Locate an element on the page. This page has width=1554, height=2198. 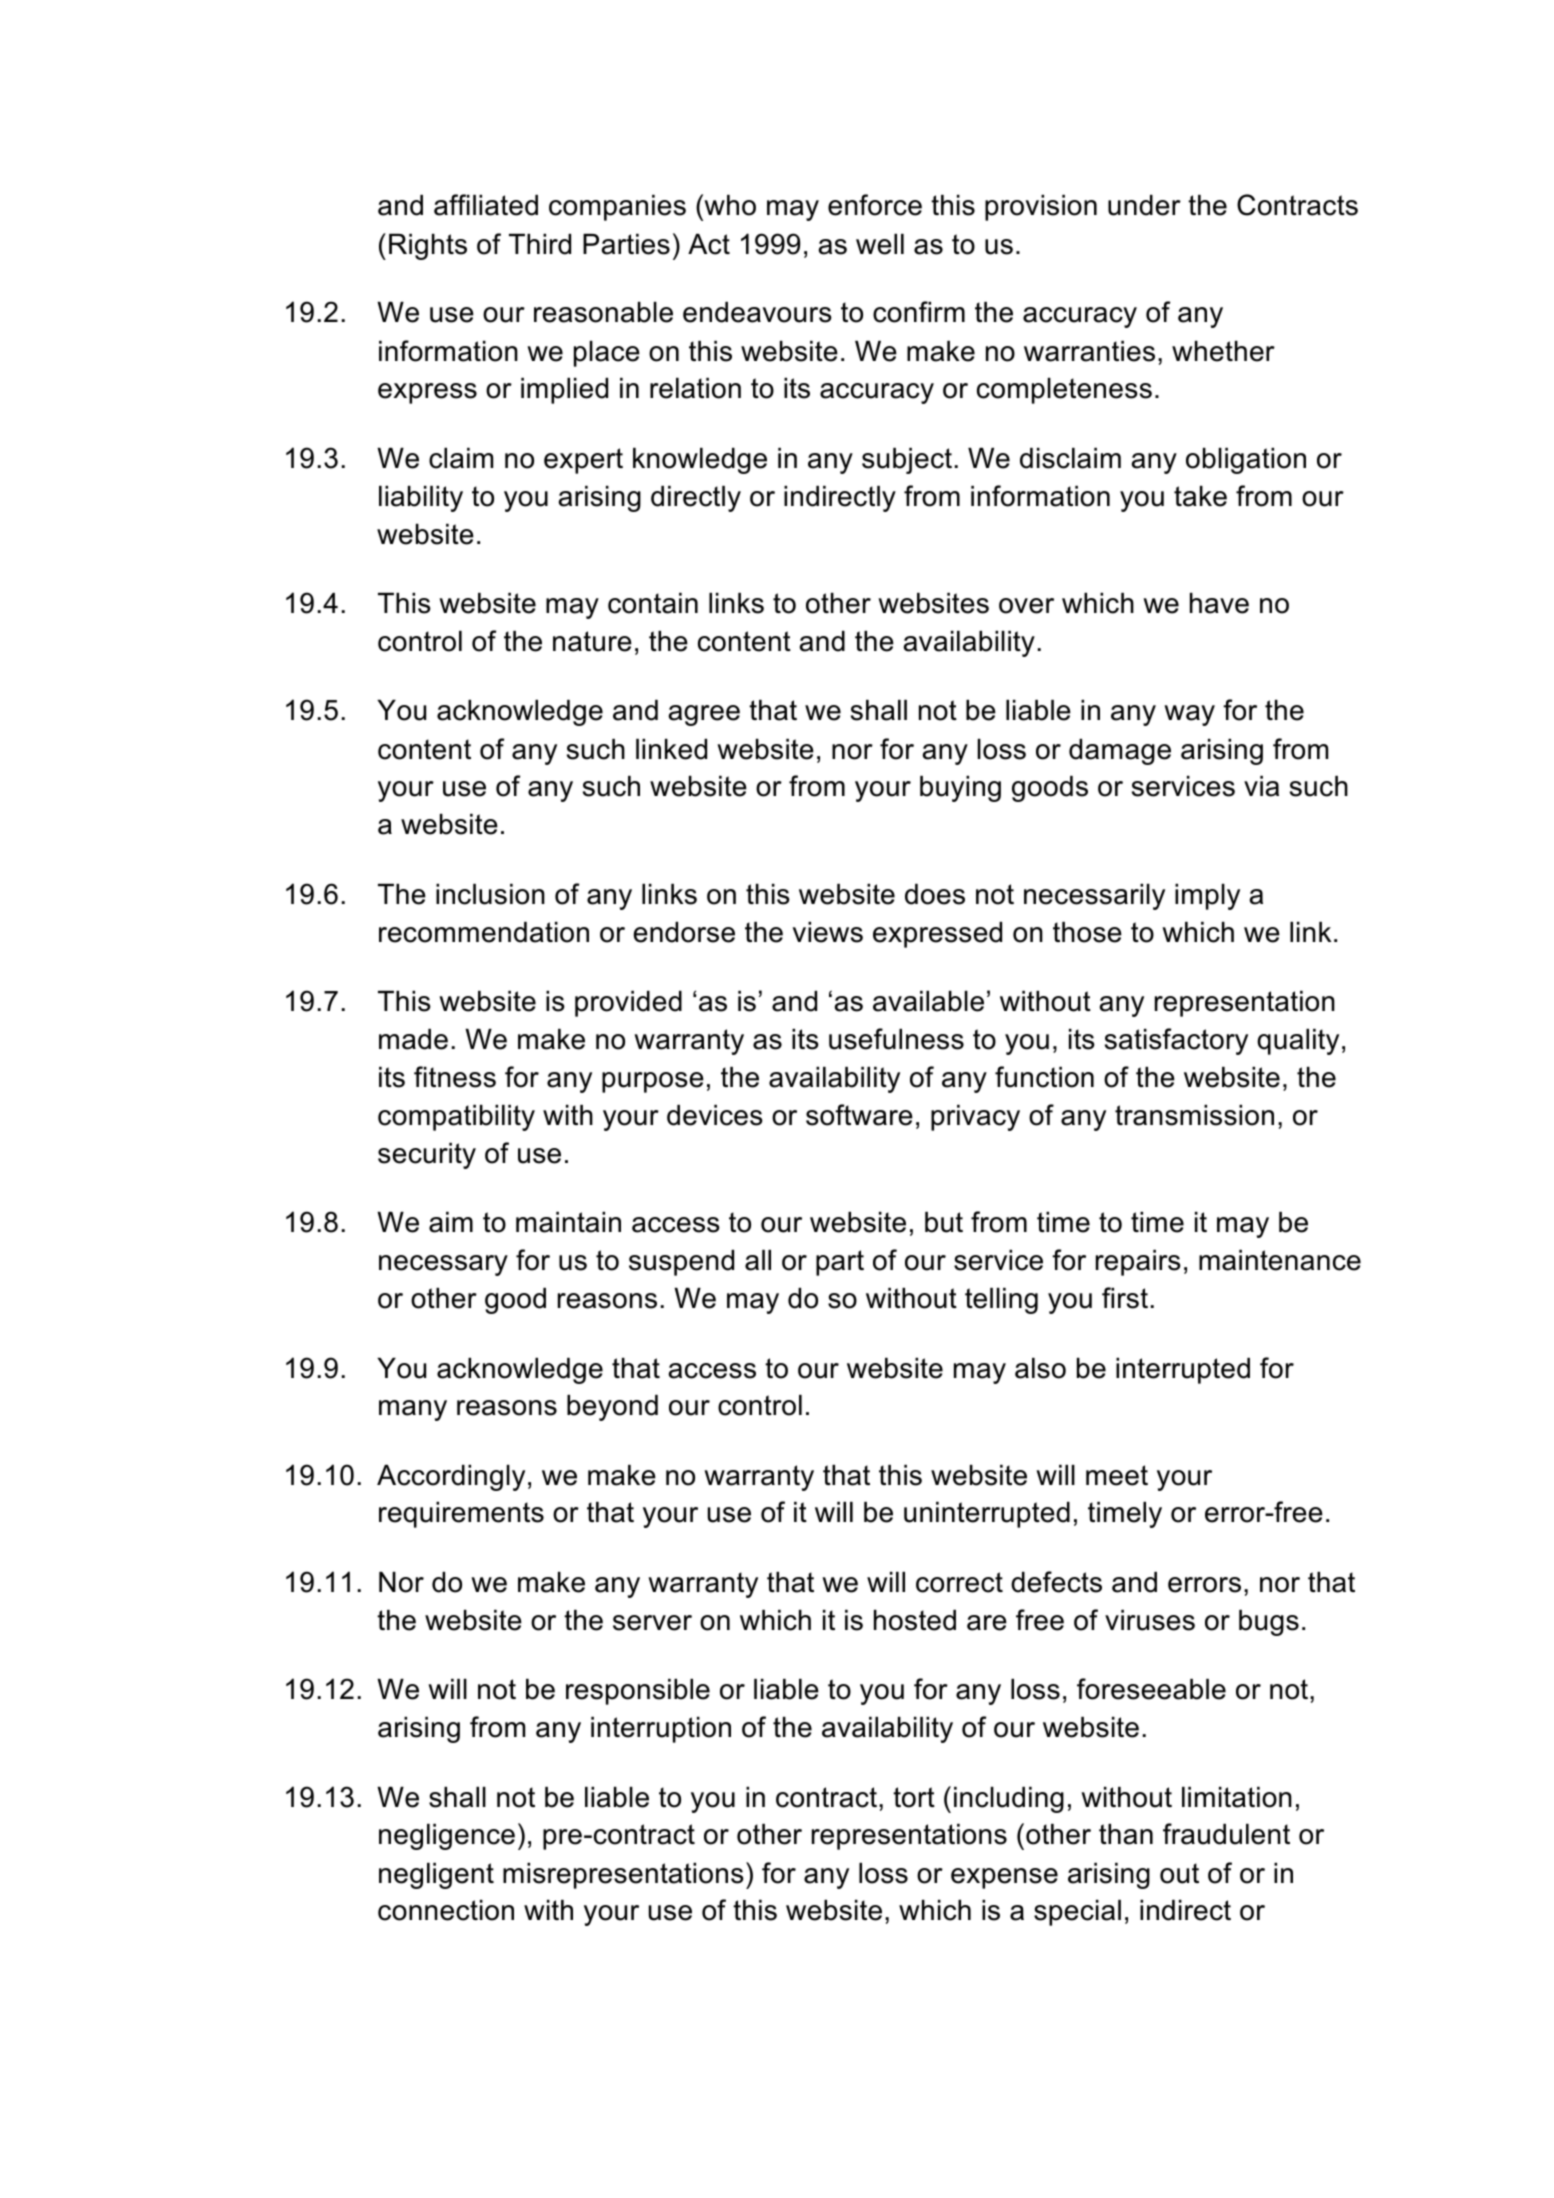
but is located at coordinates (944, 1222).
